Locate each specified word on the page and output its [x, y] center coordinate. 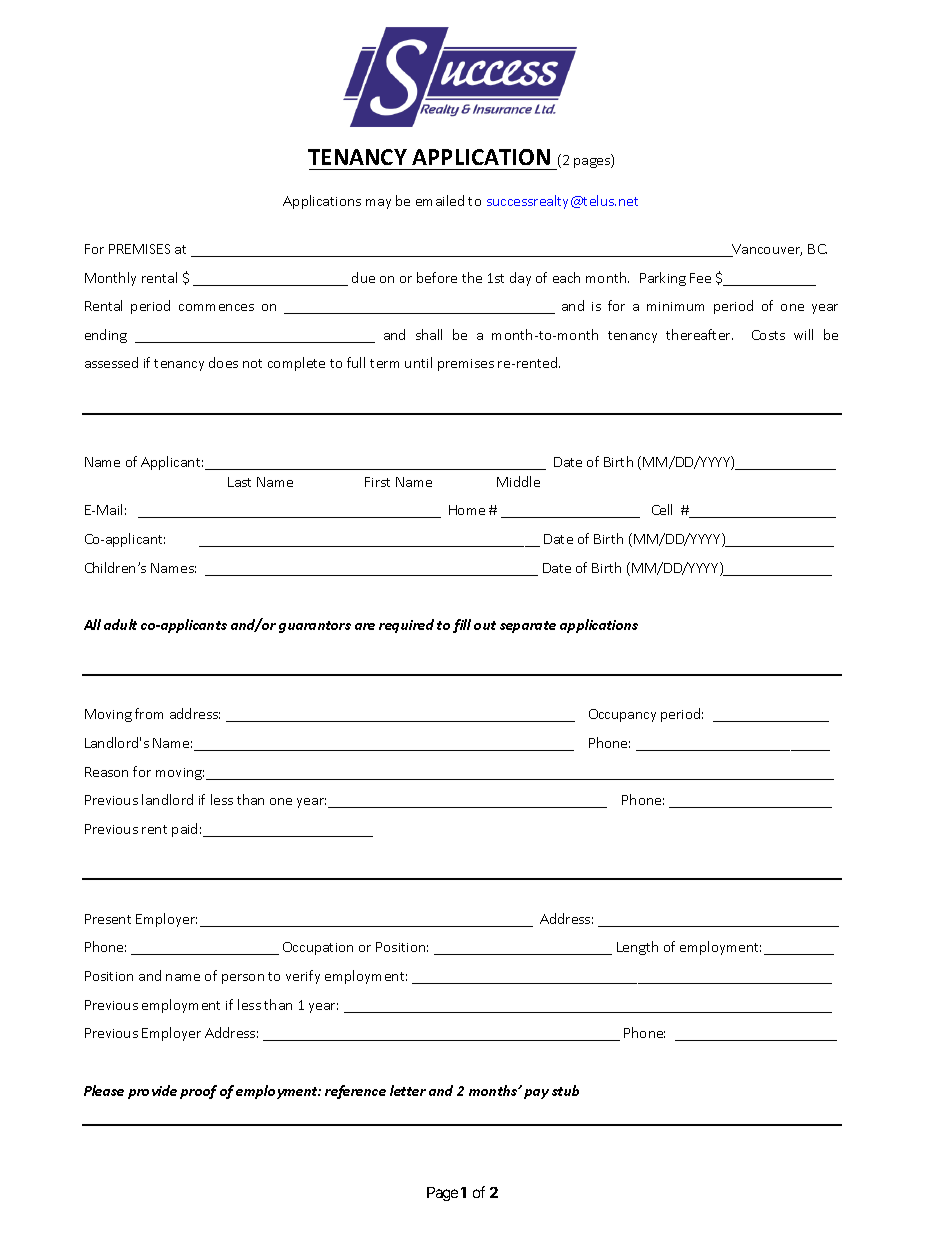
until [418, 362]
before [437, 277]
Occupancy [622, 715]
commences [216, 307]
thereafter [699, 334]
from [149, 713]
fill [462, 626]
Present [108, 919]
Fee [700, 278]
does [223, 362]
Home [467, 510]
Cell [662, 509]
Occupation [318, 948]
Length [637, 948]
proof [198, 1092]
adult [120, 624]
